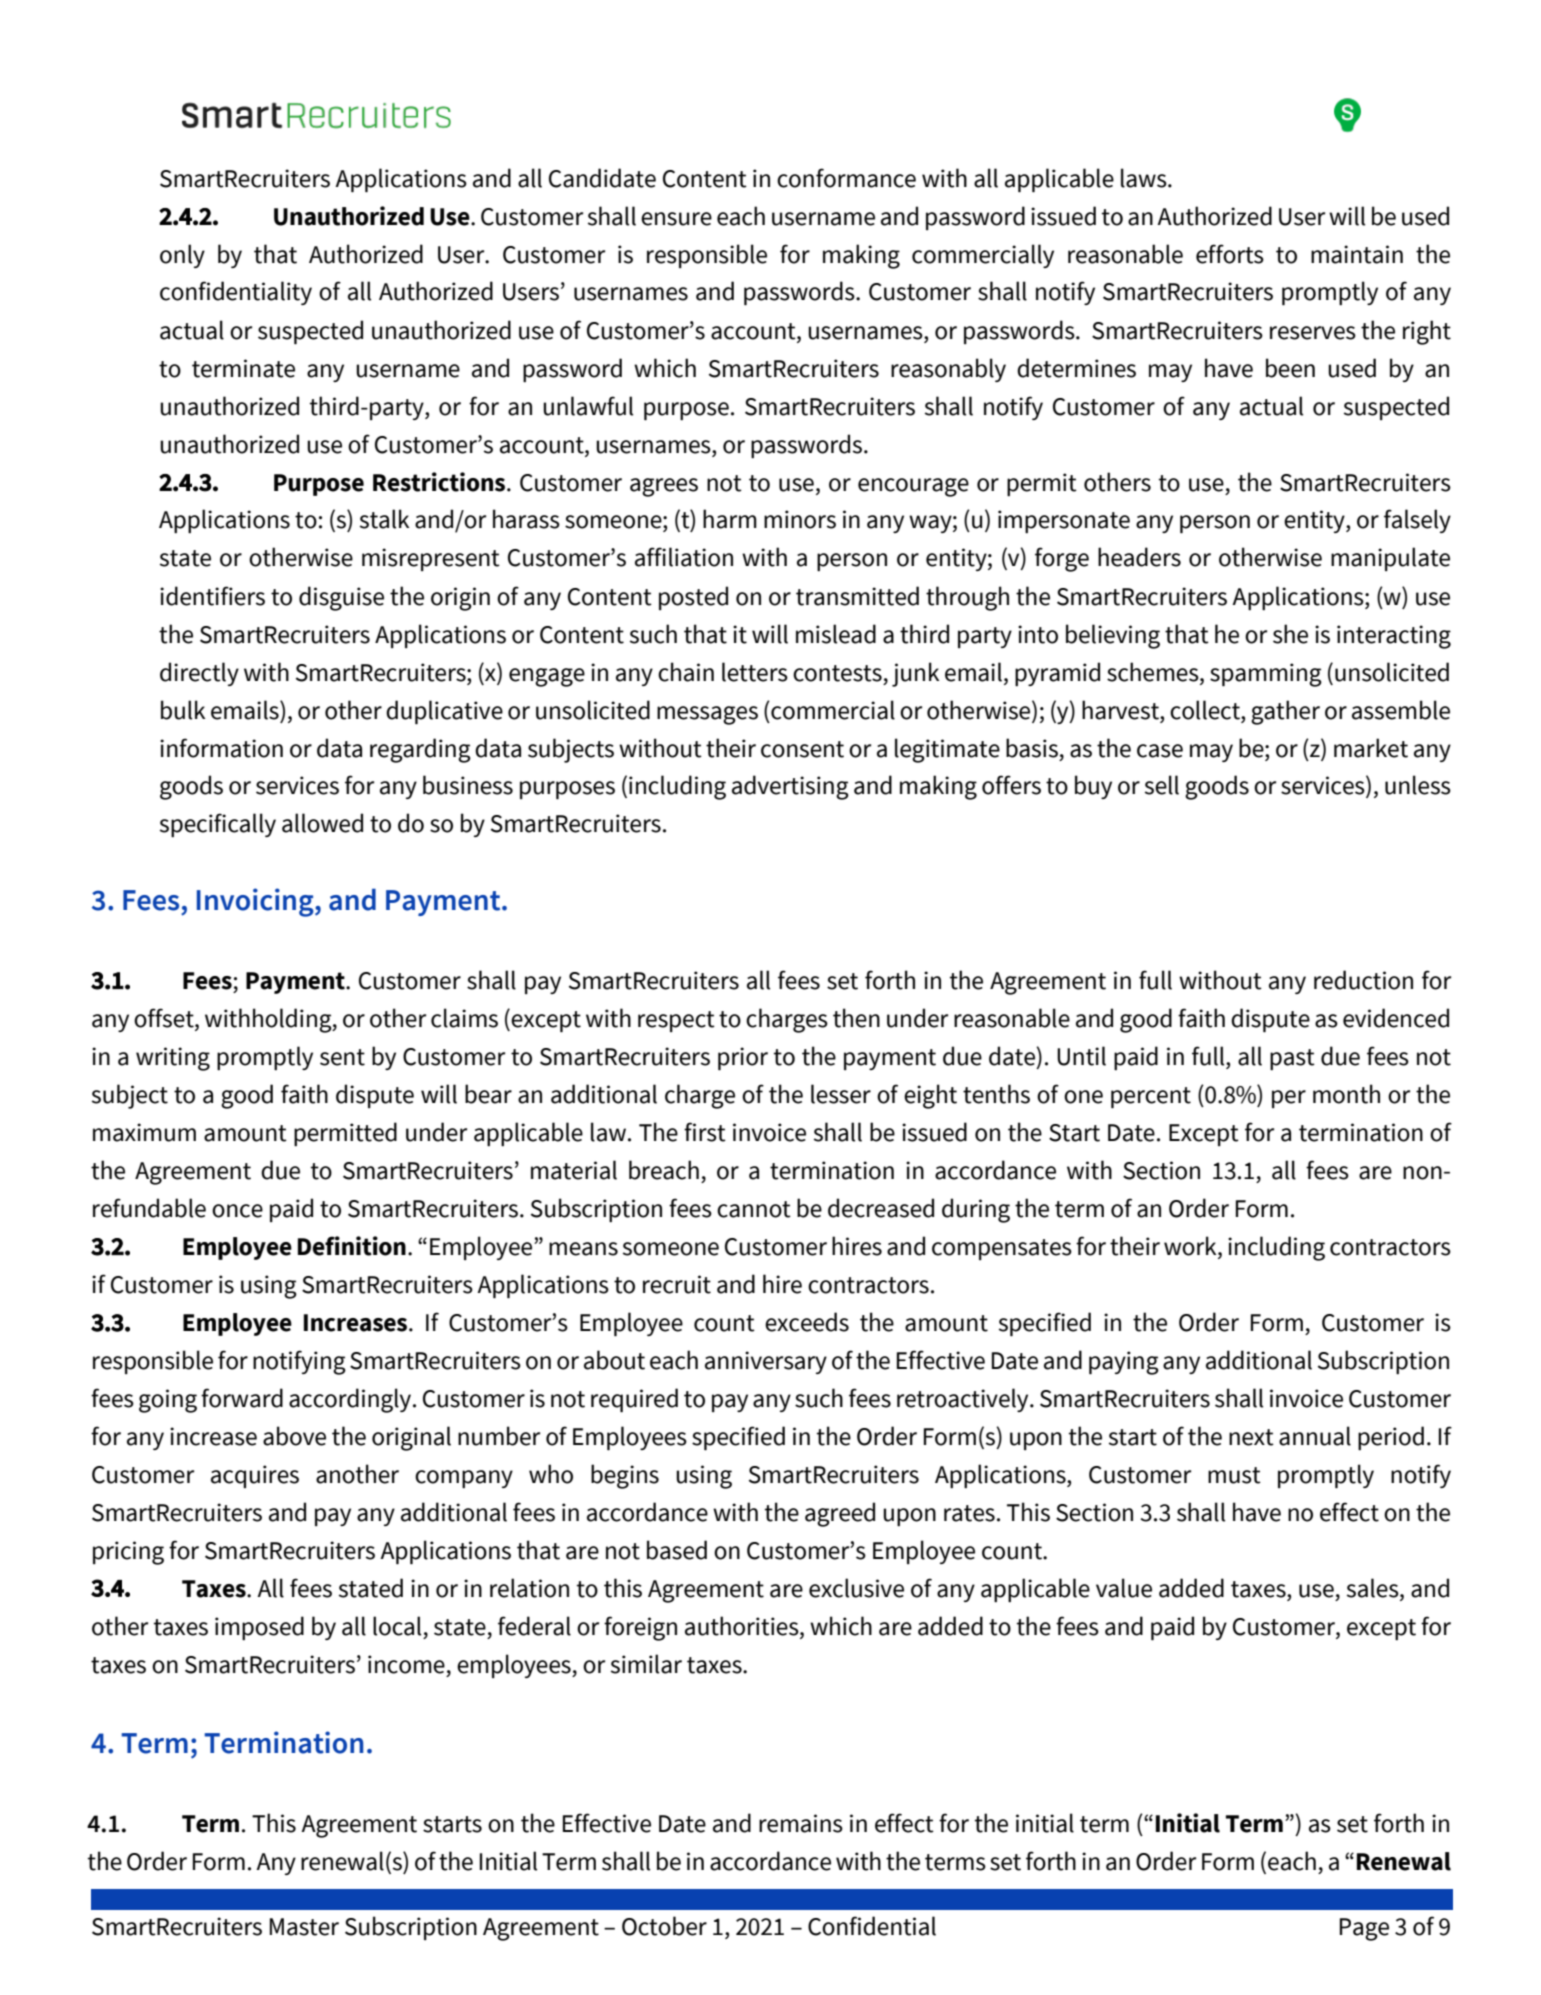  I want to click on Master, so click(304, 1927).
